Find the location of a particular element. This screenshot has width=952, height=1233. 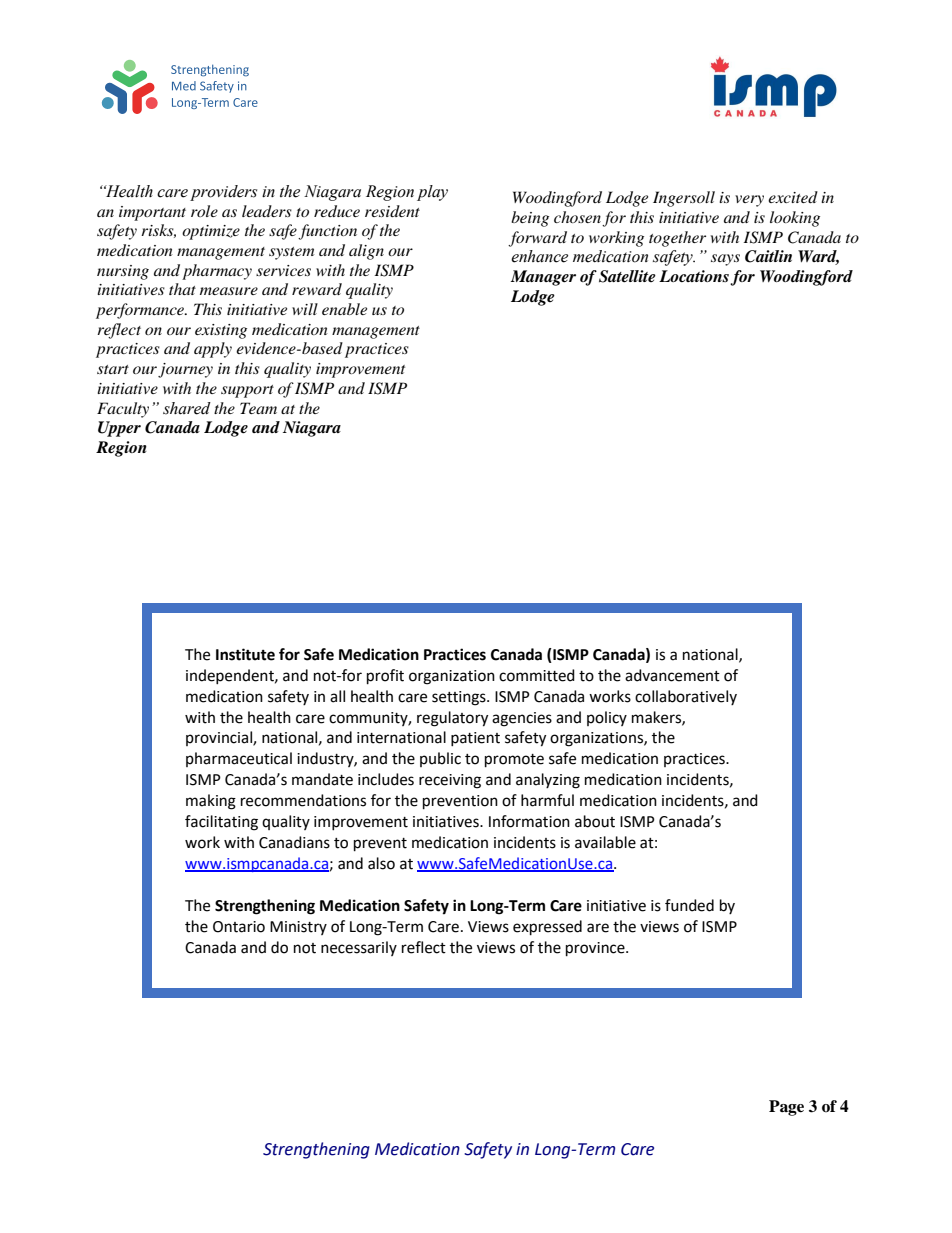

necessarily is located at coordinates (359, 948).
